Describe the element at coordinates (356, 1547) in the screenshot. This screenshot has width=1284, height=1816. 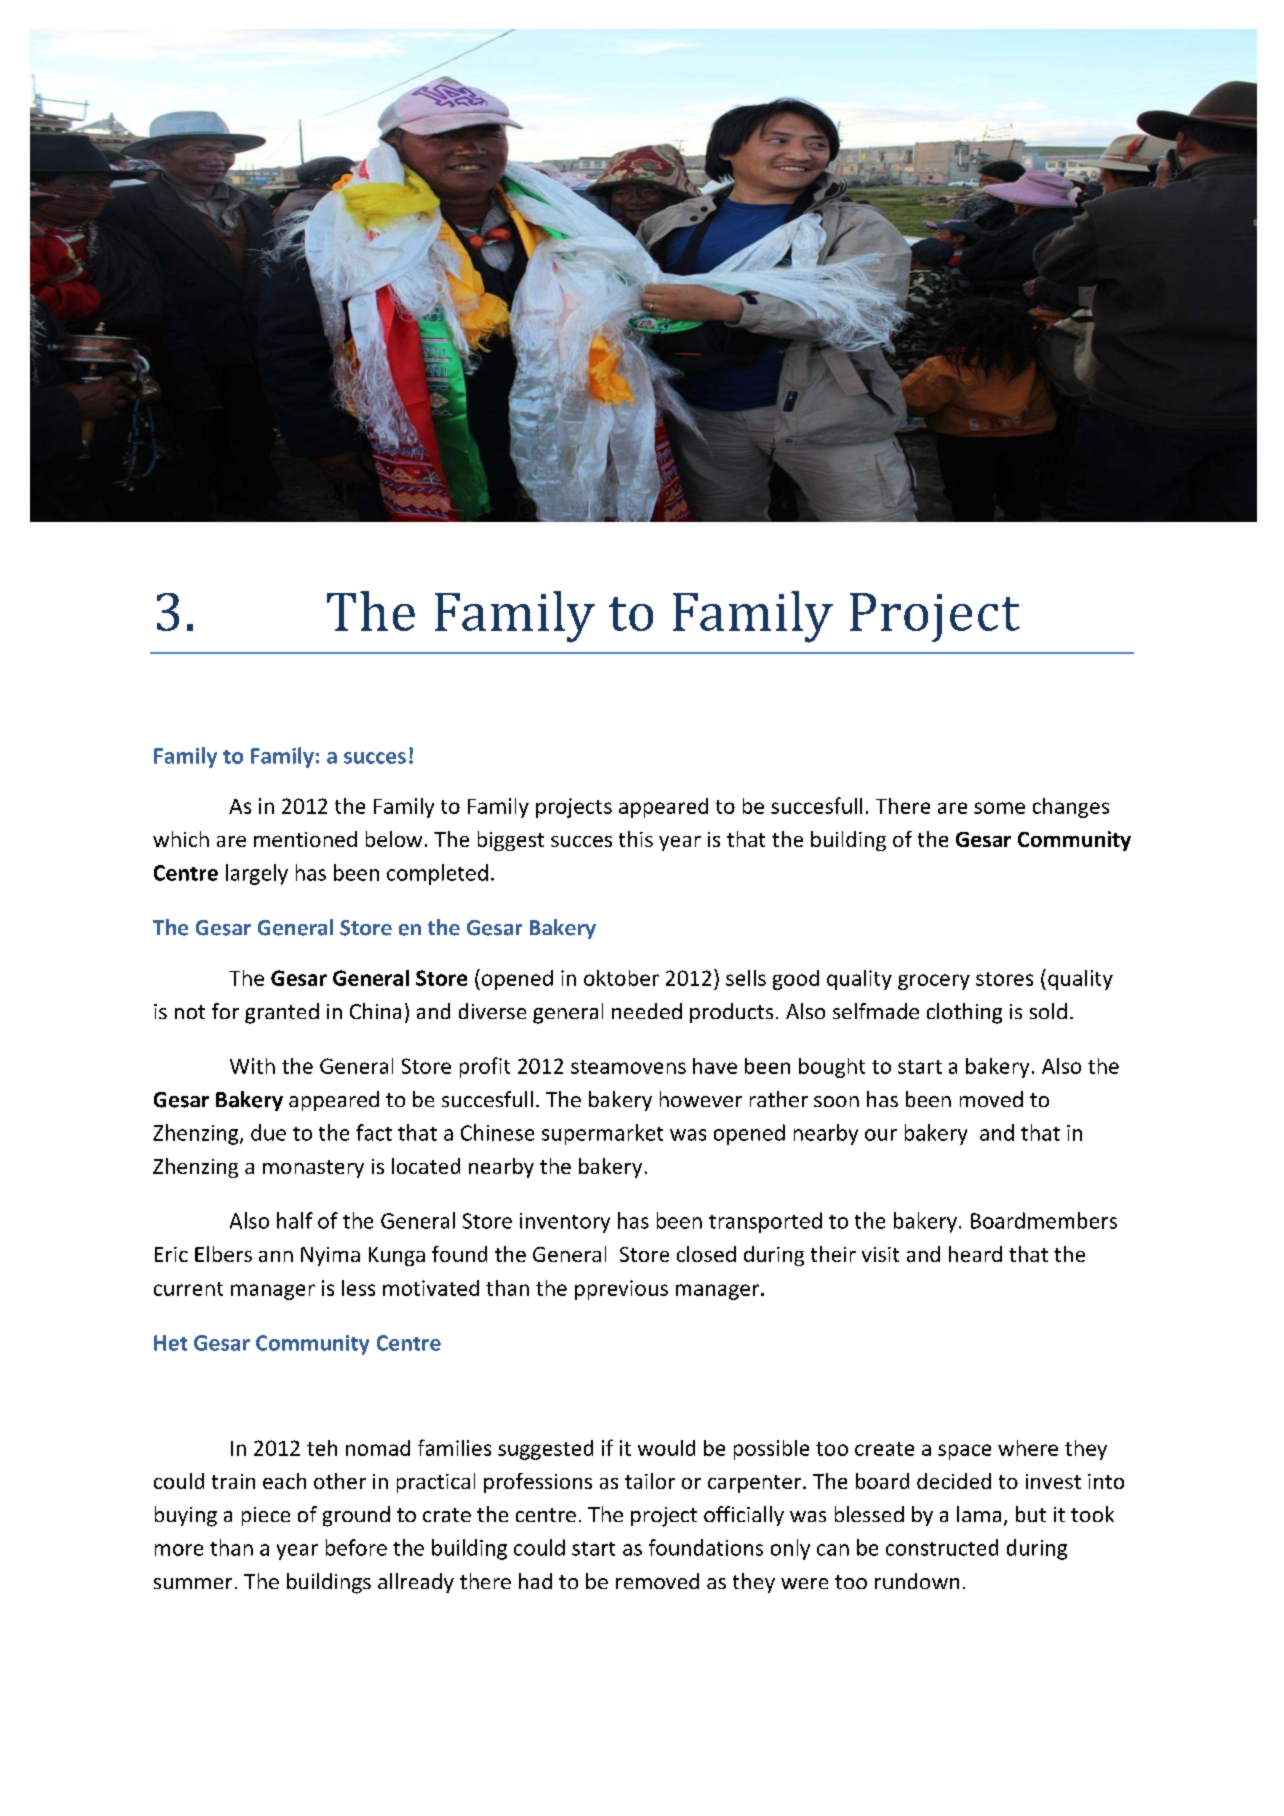
I see `before` at that location.
